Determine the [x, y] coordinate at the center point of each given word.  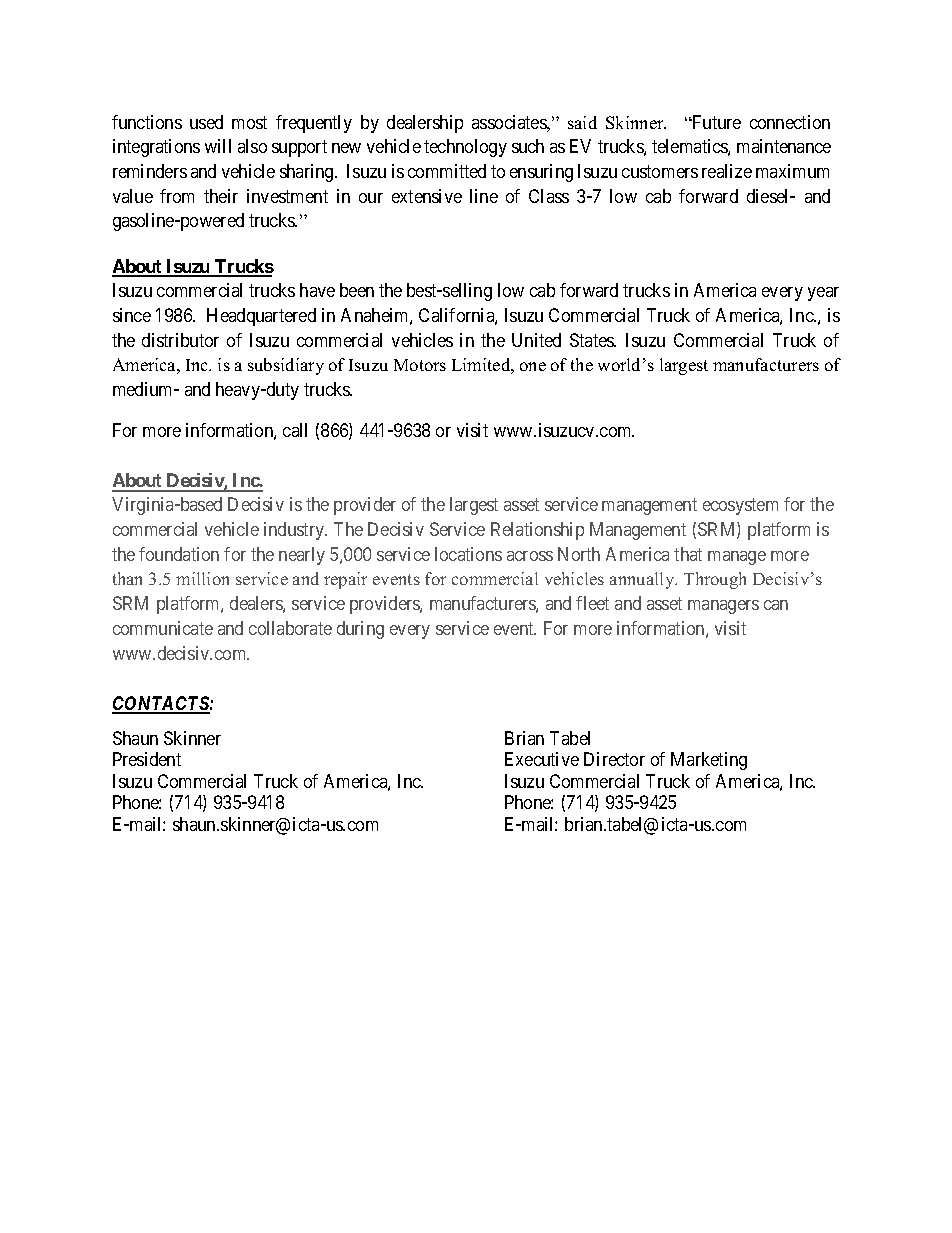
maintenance [784, 146]
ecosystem [740, 507]
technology [465, 148]
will [218, 146]
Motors [420, 365]
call [295, 430]
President [147, 759]
